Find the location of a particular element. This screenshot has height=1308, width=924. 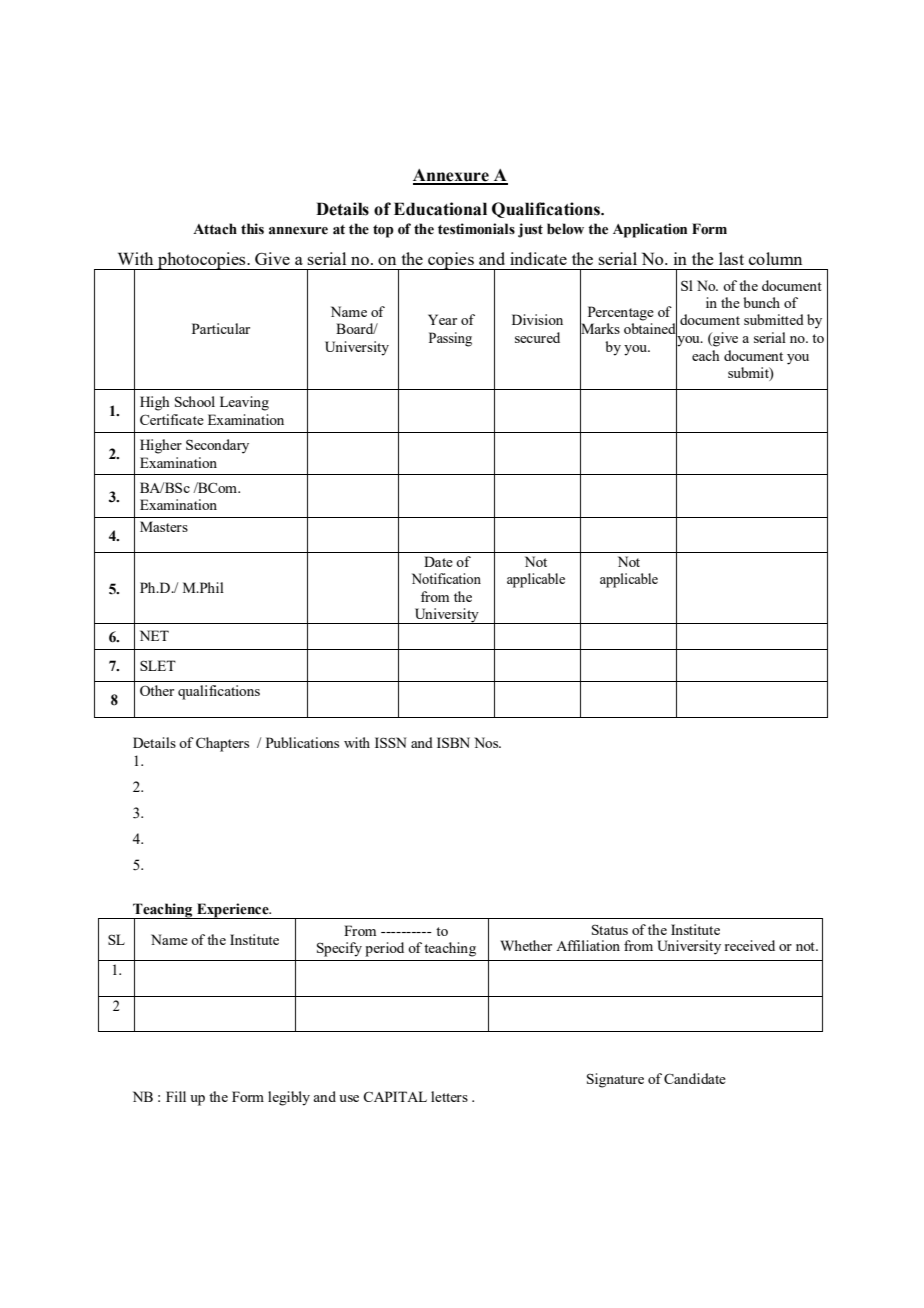

NET is located at coordinates (154, 635).
